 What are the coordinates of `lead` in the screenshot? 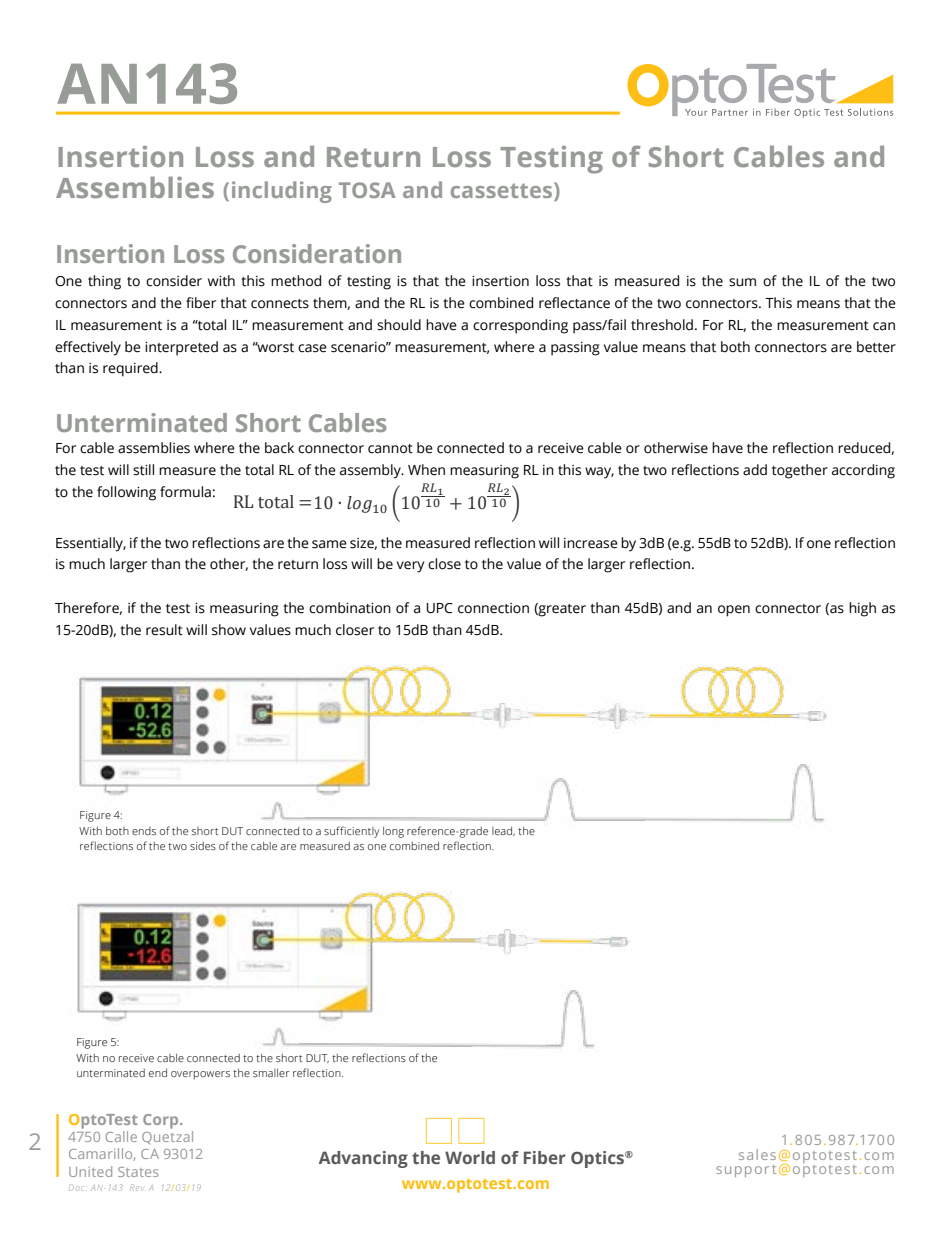 It's located at (503, 831).
